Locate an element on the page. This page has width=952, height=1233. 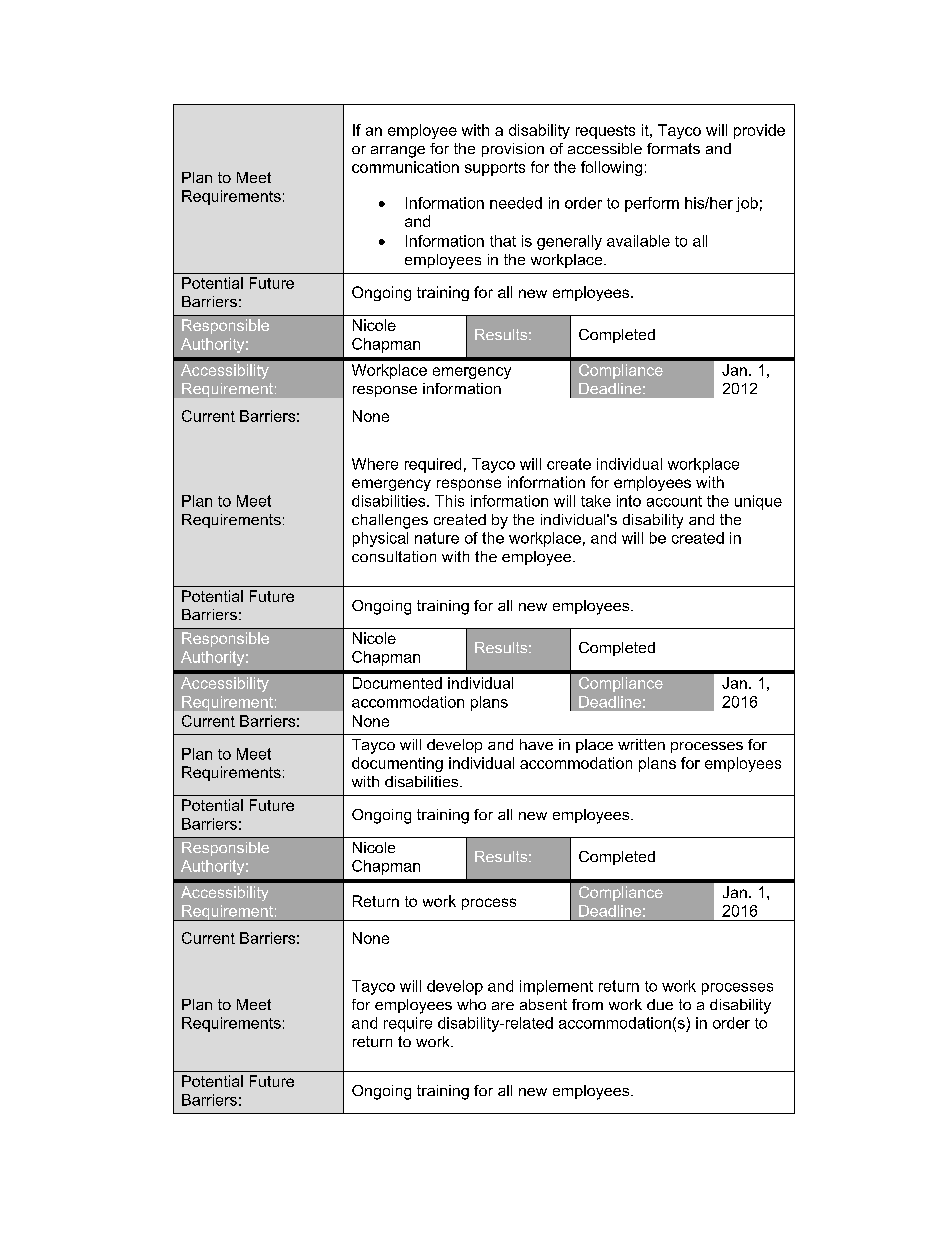
who is located at coordinates (471, 1004).
